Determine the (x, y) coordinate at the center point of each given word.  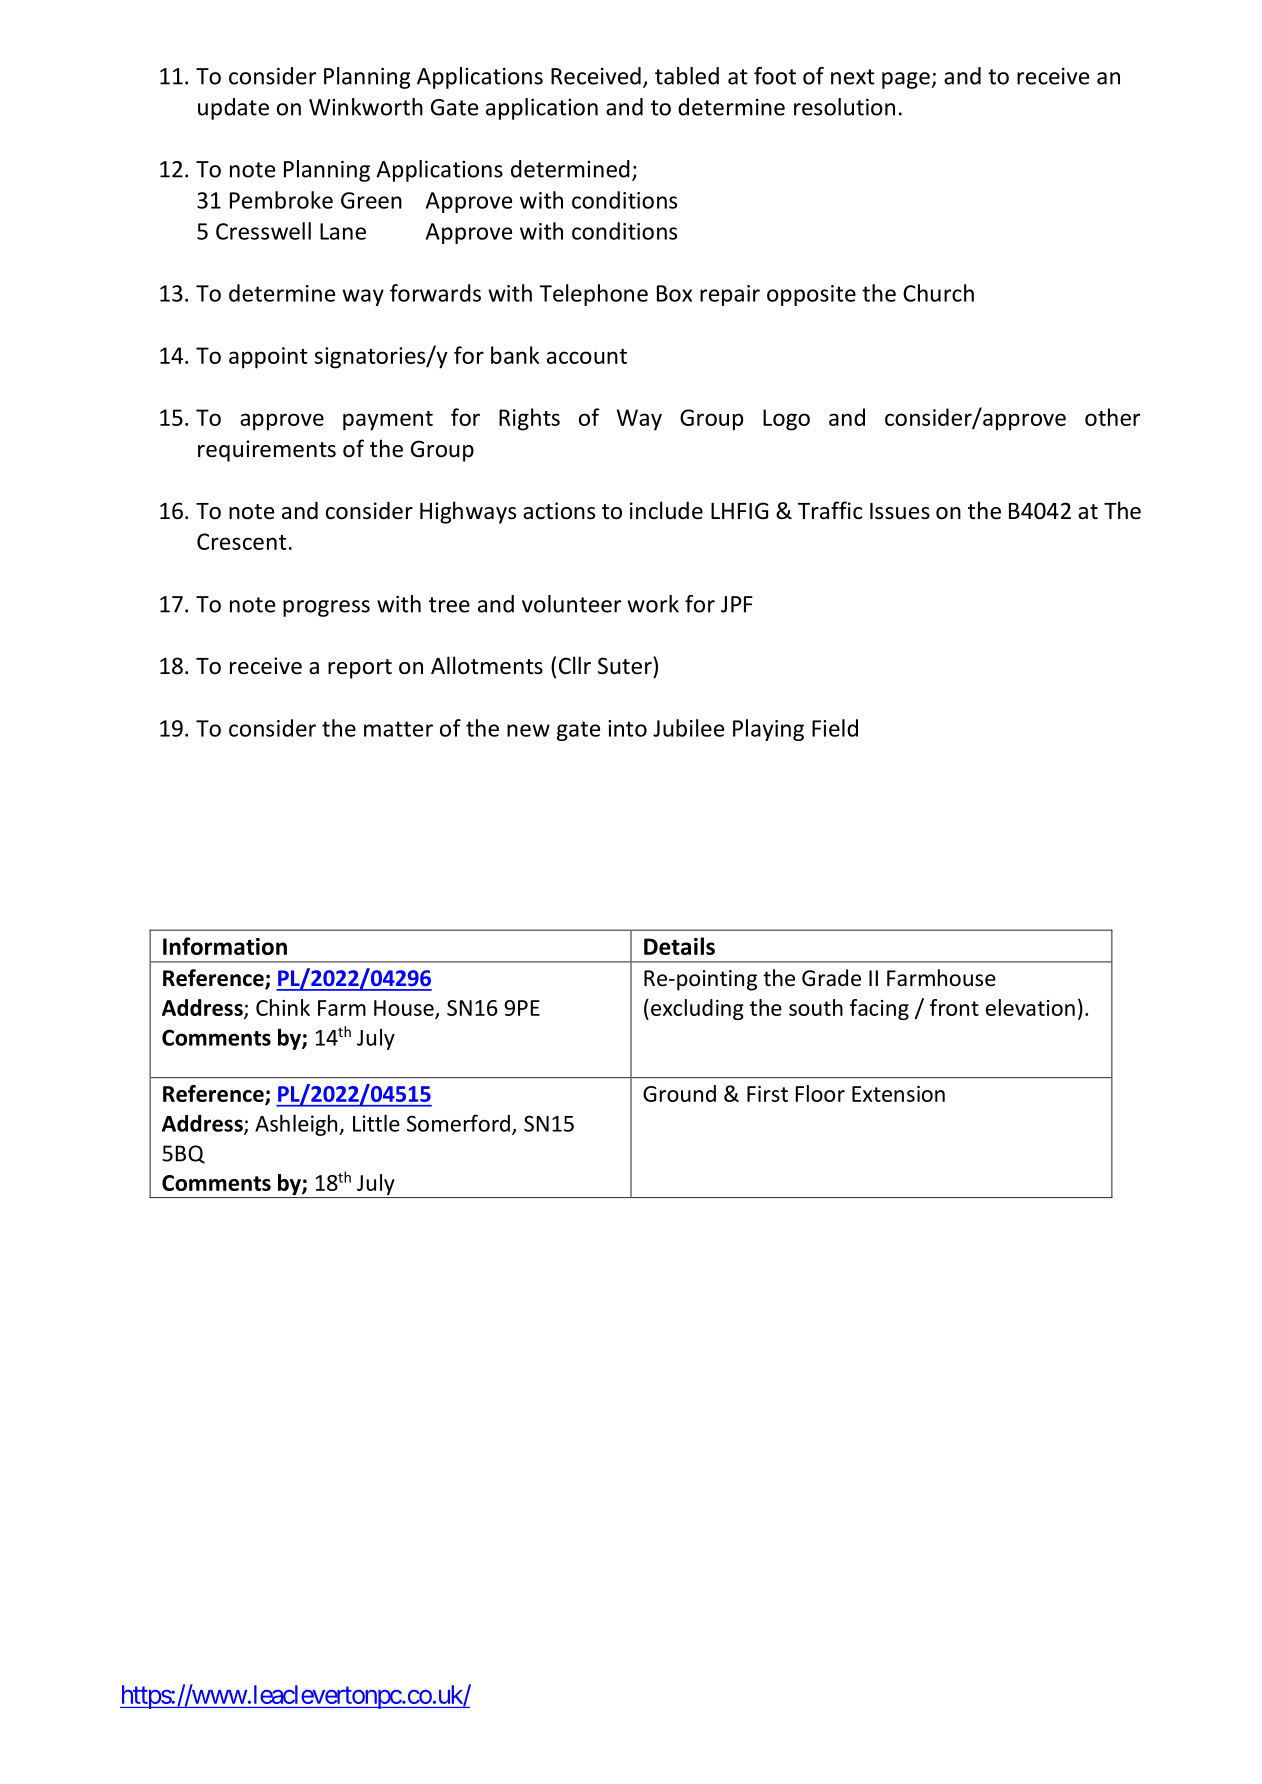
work (653, 604)
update (233, 109)
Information (225, 946)
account (587, 356)
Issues (900, 511)
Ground (679, 1093)
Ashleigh (297, 1125)
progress (326, 608)
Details (679, 946)
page (907, 80)
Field (835, 728)
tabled (687, 76)
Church (938, 293)
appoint (268, 358)
